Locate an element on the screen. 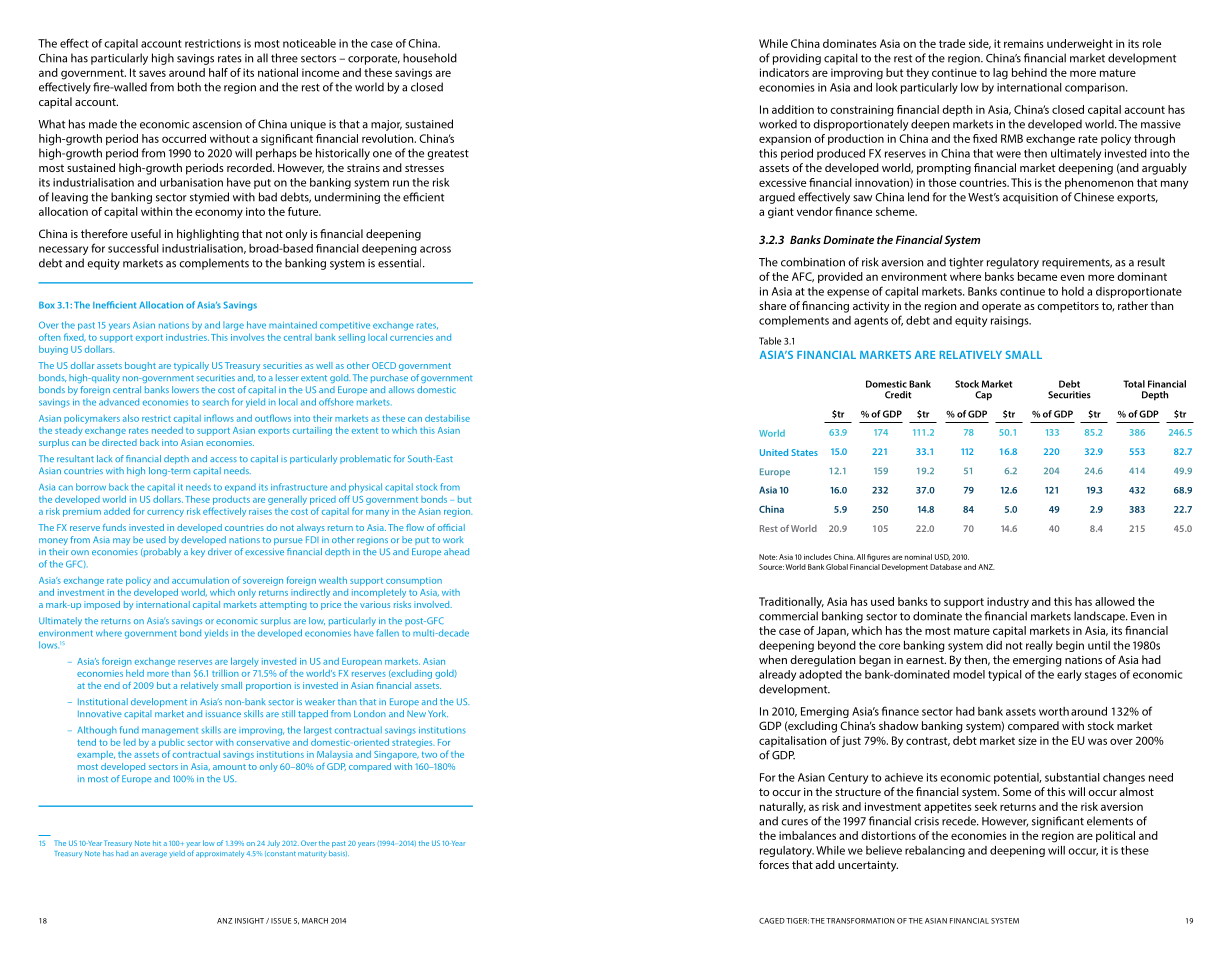 The width and height of the screenshot is (1232, 962). CAGED is located at coordinates (772, 921).
